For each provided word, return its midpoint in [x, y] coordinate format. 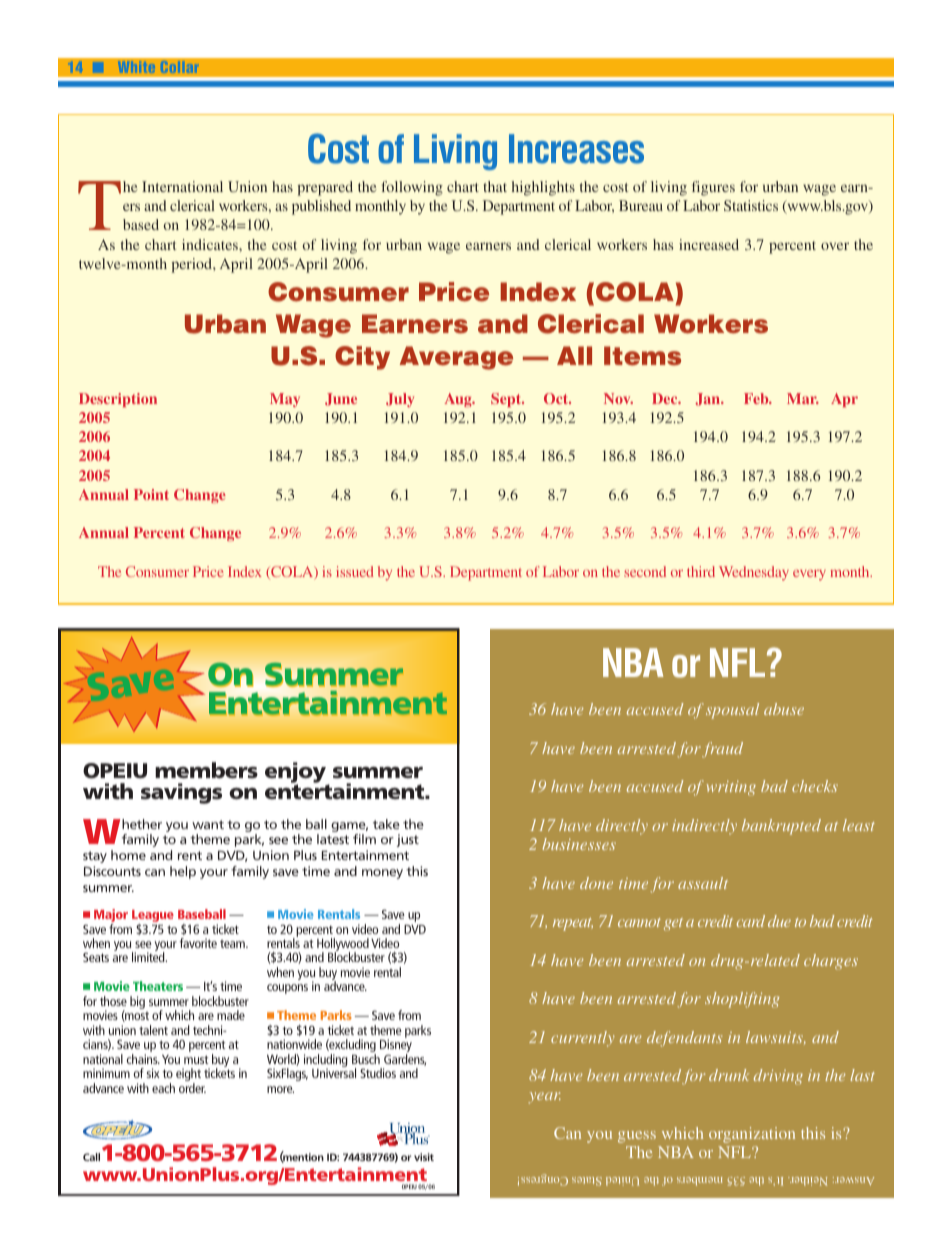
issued [355, 571]
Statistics [751, 205]
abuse [784, 709]
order [192, 1088]
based [141, 224]
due [779, 921]
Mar [803, 398]
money [382, 874]
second [645, 571]
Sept [507, 400]
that [495, 186]
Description [118, 400]
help [183, 872]
